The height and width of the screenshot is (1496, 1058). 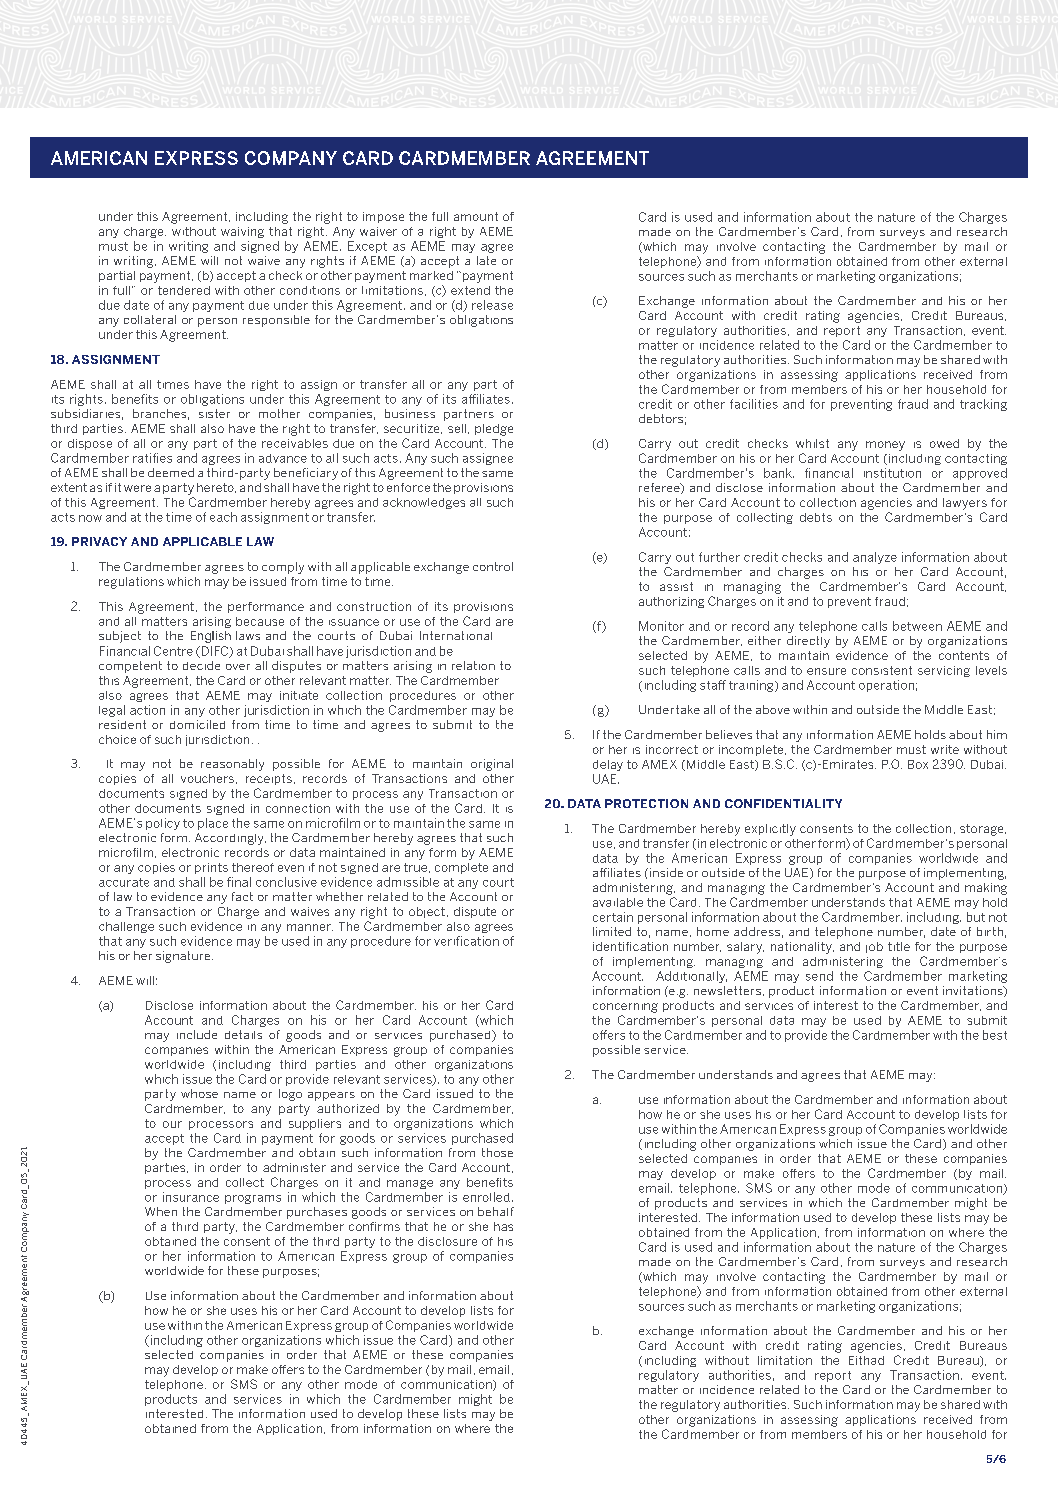 What do you see at coordinates (161, 1211) in the screenshot?
I see `When` at bounding box center [161, 1211].
